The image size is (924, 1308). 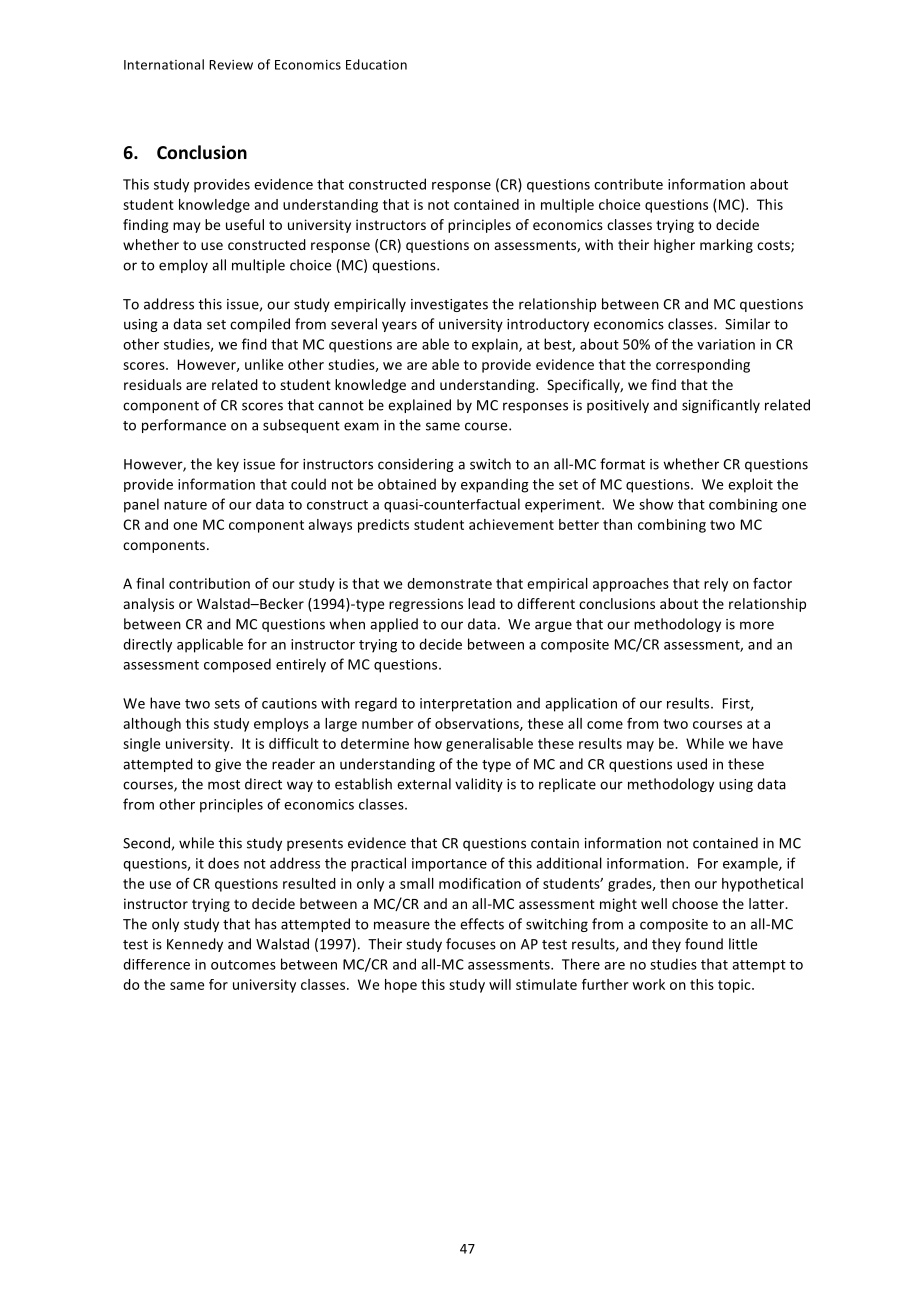 I want to click on contribute, so click(x=628, y=184).
